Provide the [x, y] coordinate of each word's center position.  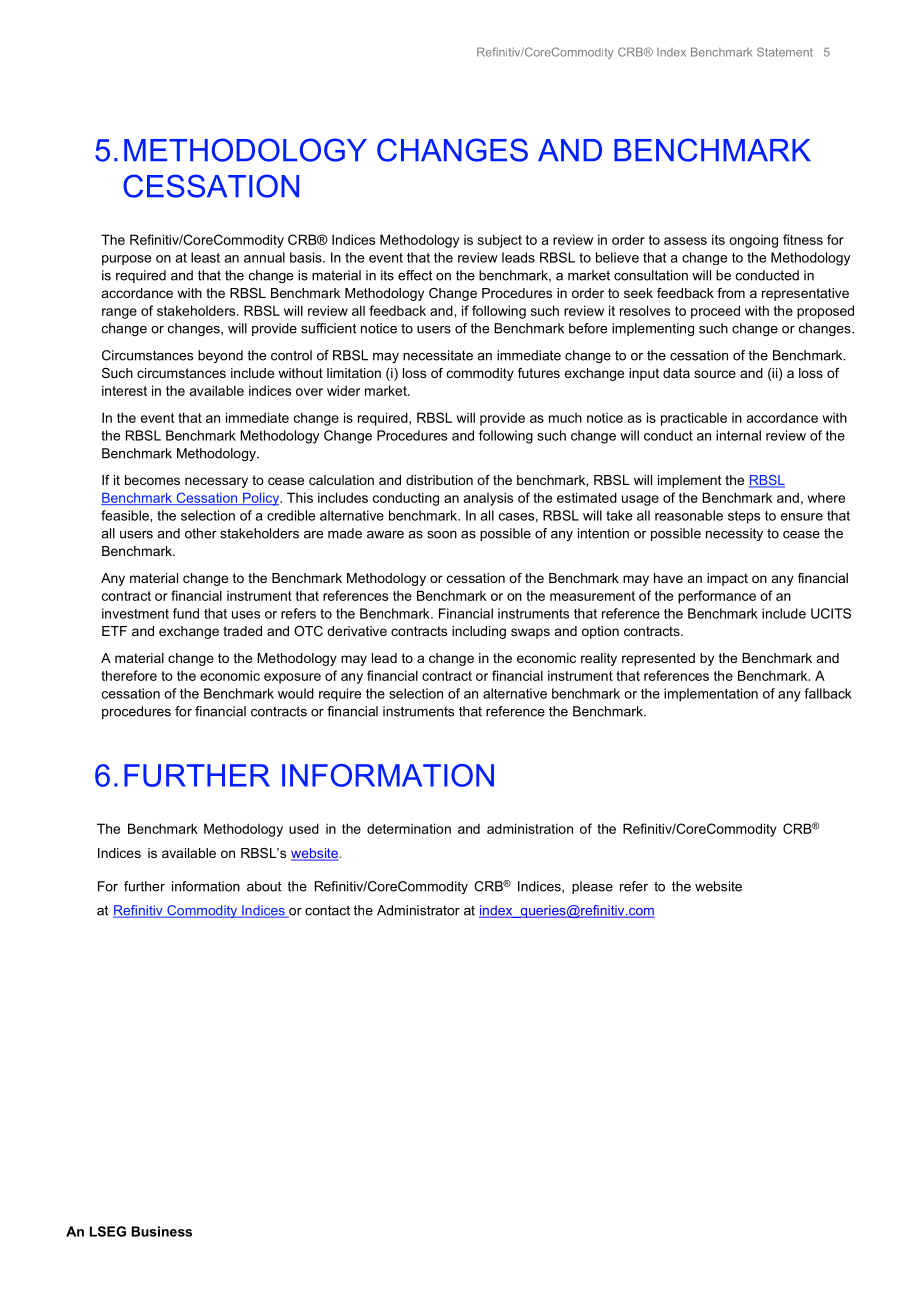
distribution [439, 480]
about [264, 886]
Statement [785, 52]
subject [500, 241]
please [592, 887]
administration [530, 828]
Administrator [418, 910]
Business [161, 1231]
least [205, 257]
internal [738, 435]
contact [327, 910]
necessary [216, 482]
